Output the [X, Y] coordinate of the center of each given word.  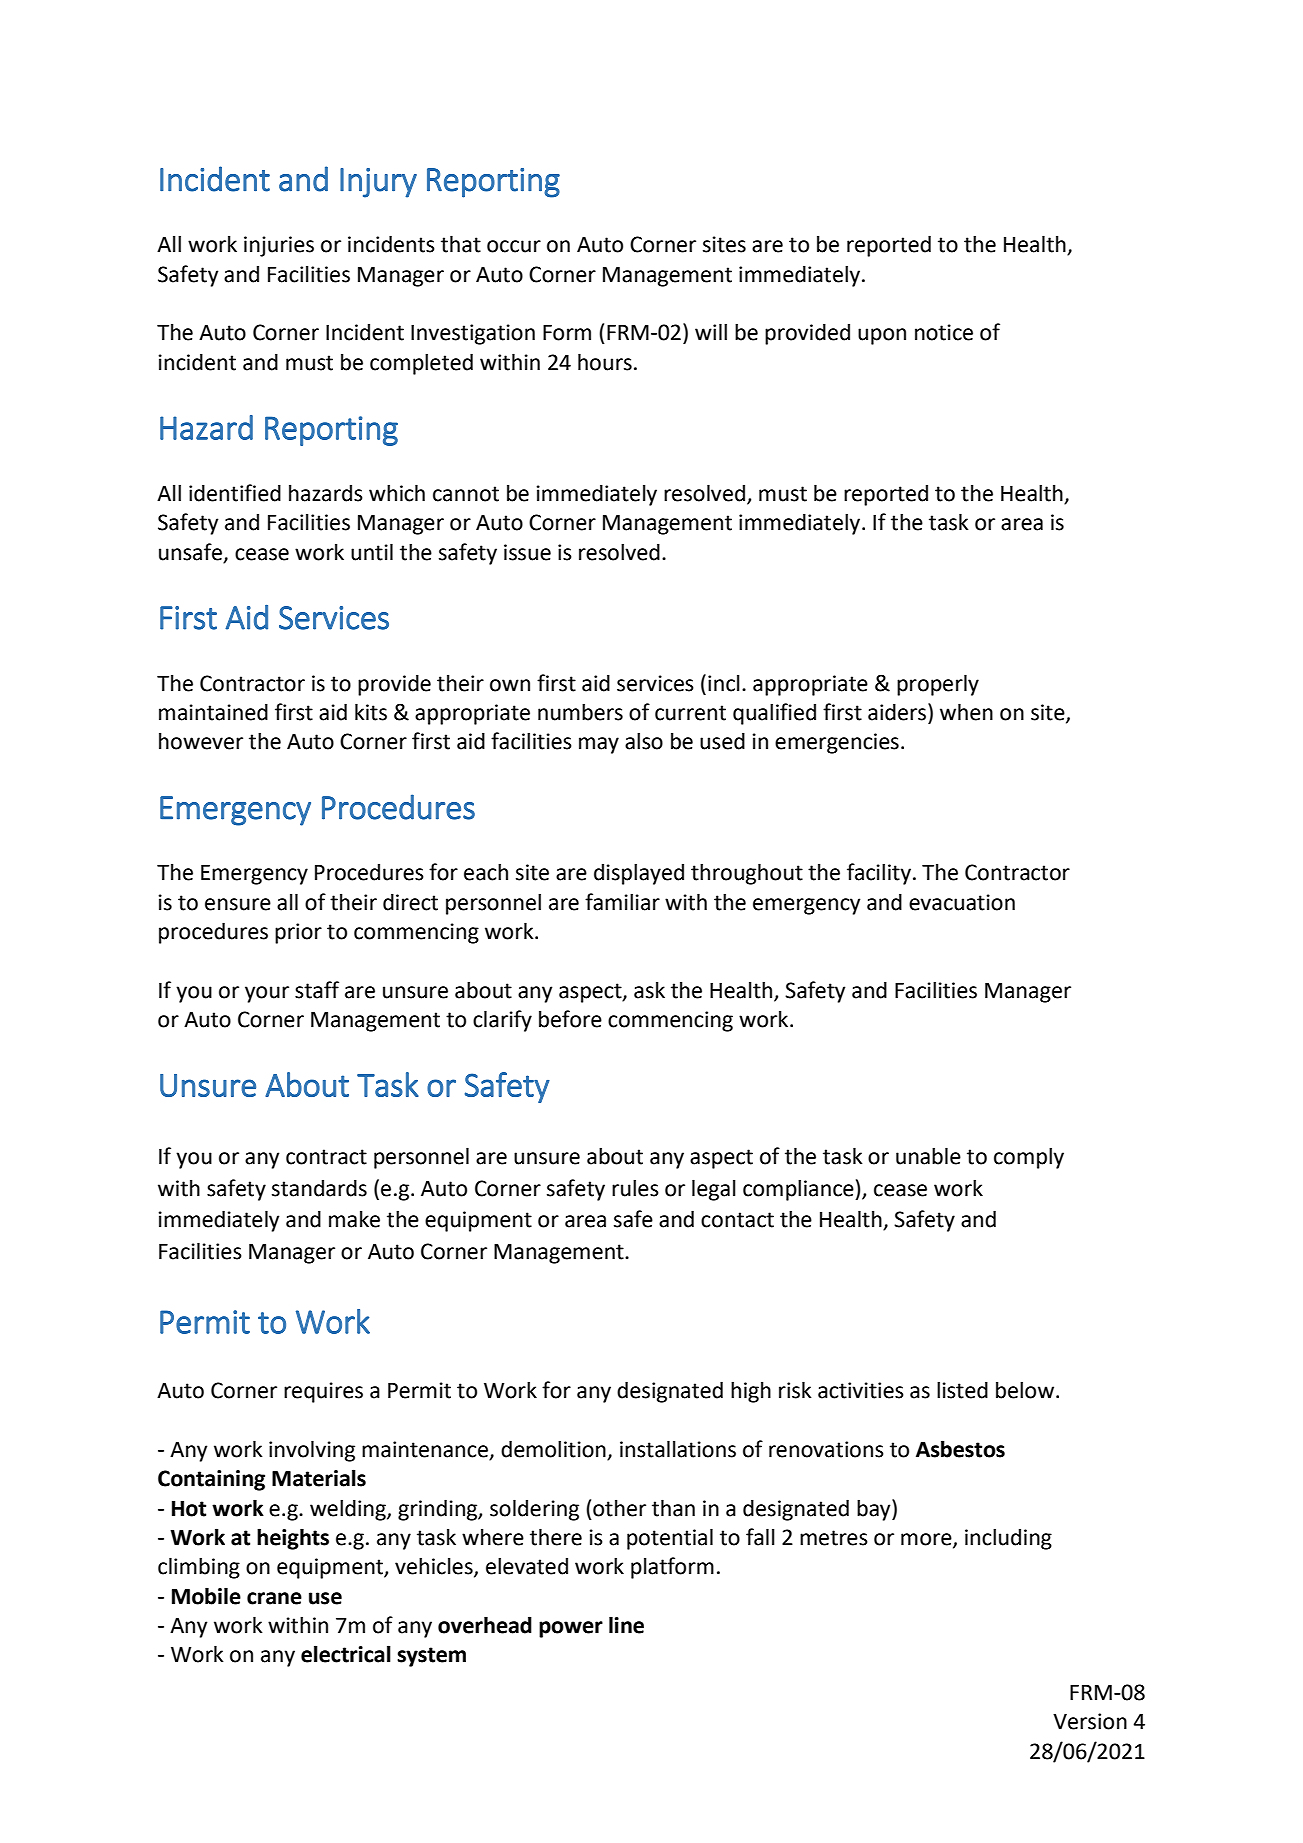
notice [944, 332]
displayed [639, 874]
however [201, 741]
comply [1029, 1158]
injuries [279, 246]
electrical [346, 1654]
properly [938, 685]
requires [323, 1392]
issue [527, 552]
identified [235, 493]
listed [962, 1390]
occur [514, 246]
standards [319, 1188]
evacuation [962, 902]
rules [635, 1188]
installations [678, 1449]
